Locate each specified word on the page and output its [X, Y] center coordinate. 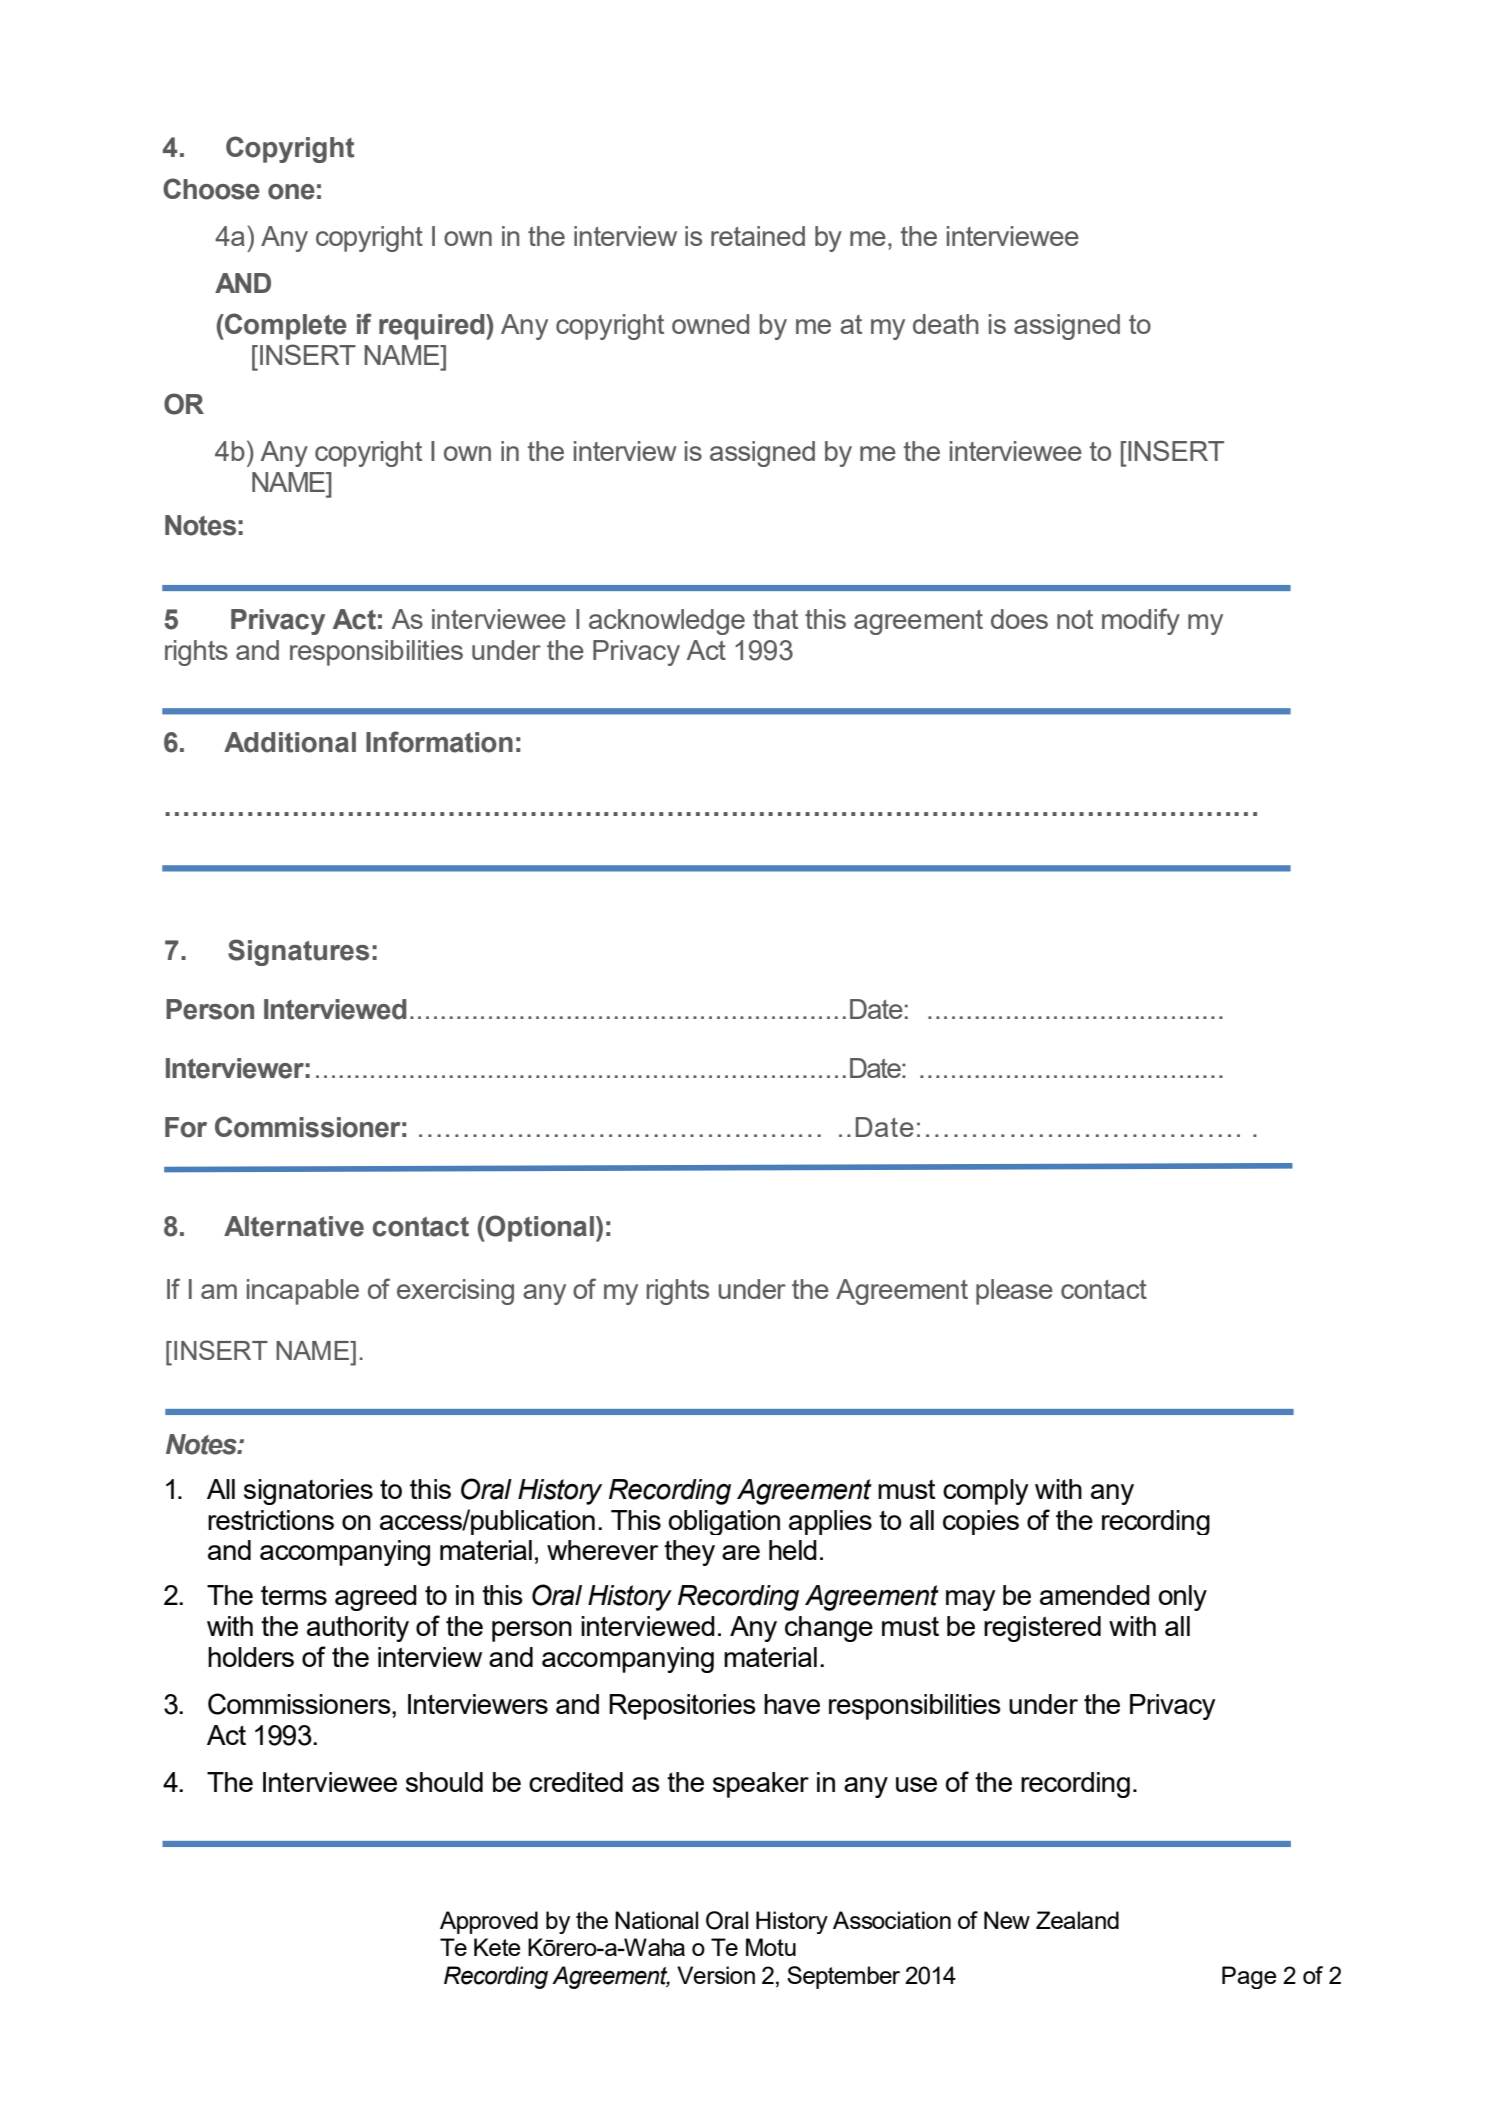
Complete [285, 326]
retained [758, 236]
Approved [489, 1922]
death [946, 324]
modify [1141, 621]
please [1014, 1292]
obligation [724, 1522]
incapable [303, 1292]
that [775, 619]
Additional [290, 742]
